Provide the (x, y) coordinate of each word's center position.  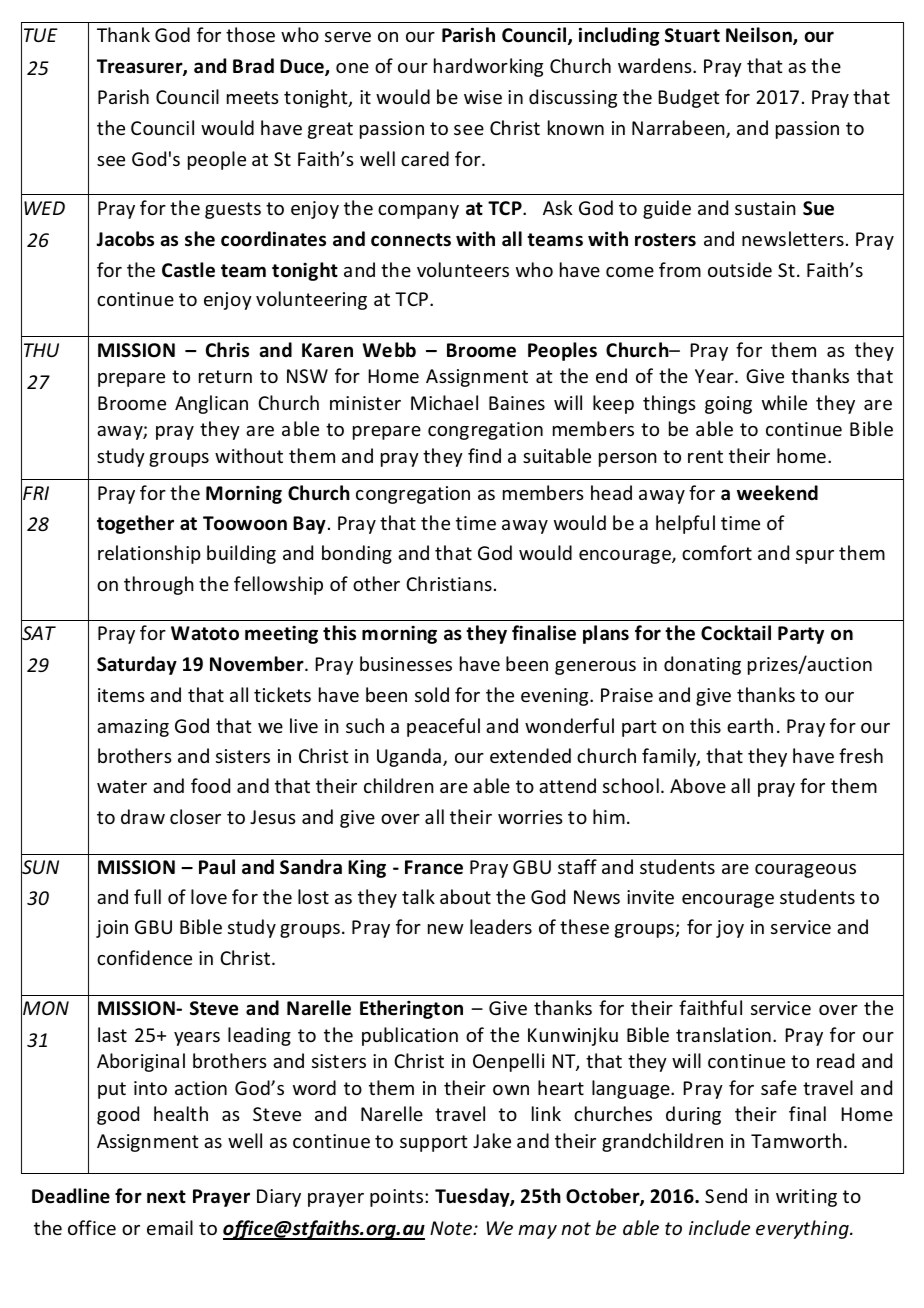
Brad (253, 66)
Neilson (760, 36)
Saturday (137, 665)
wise (483, 97)
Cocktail (736, 633)
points (398, 1198)
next (166, 1197)
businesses (406, 663)
